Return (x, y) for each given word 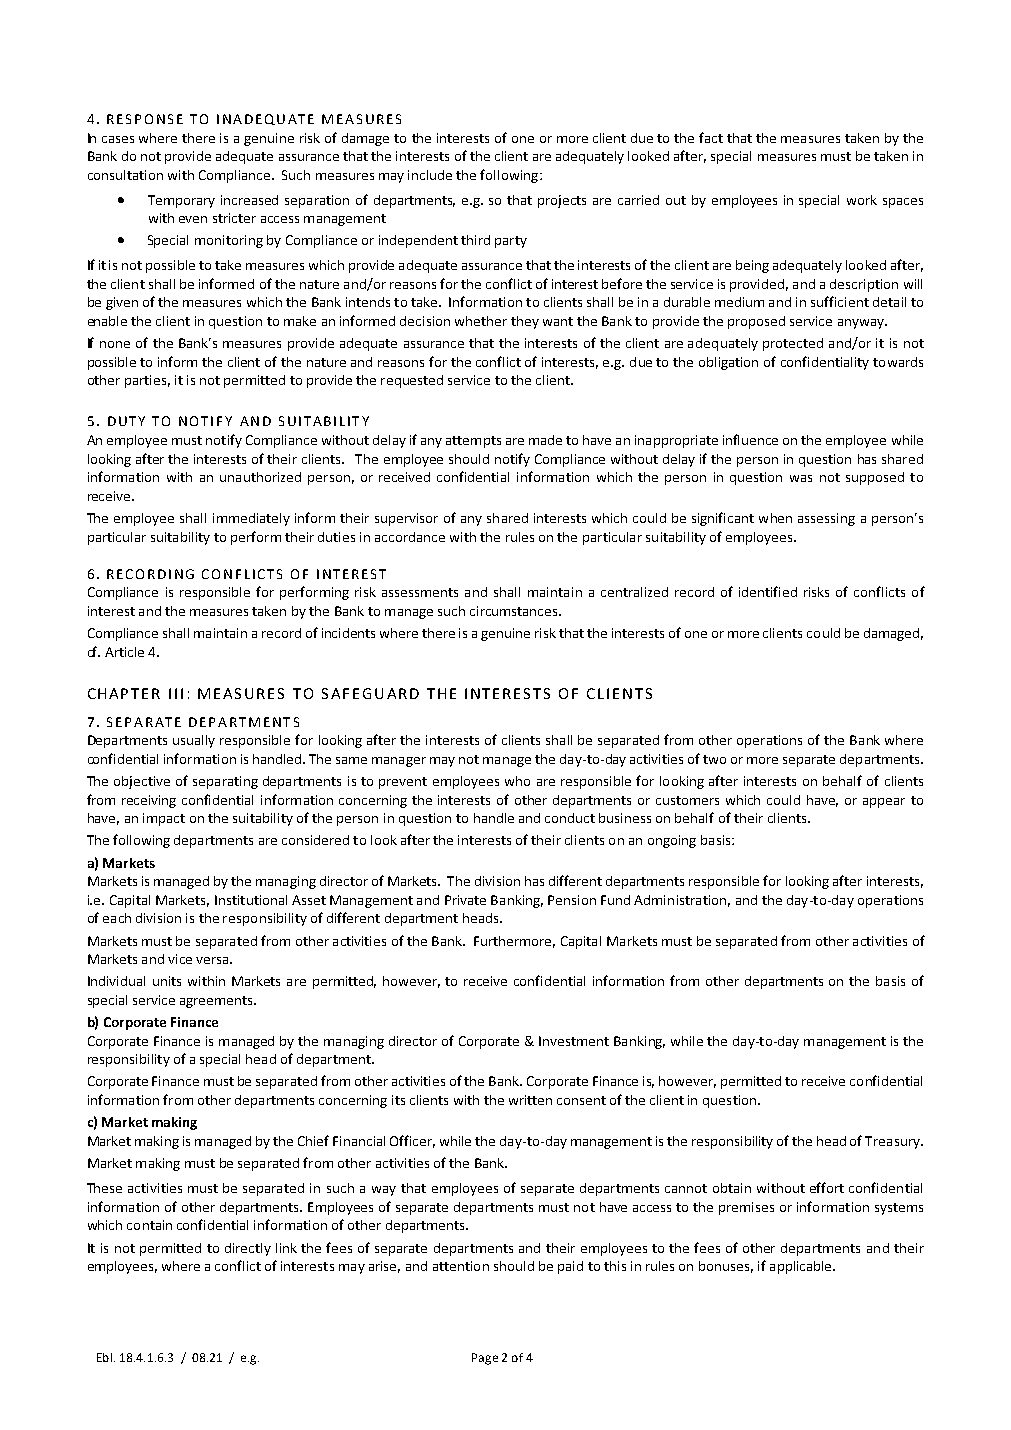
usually (194, 741)
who (517, 781)
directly (248, 1249)
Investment (574, 1041)
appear (884, 803)
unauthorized (260, 477)
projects (562, 201)
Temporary (181, 201)
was (801, 478)
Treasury (893, 1142)
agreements (217, 1002)
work (862, 200)
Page (485, 1359)
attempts (473, 442)
